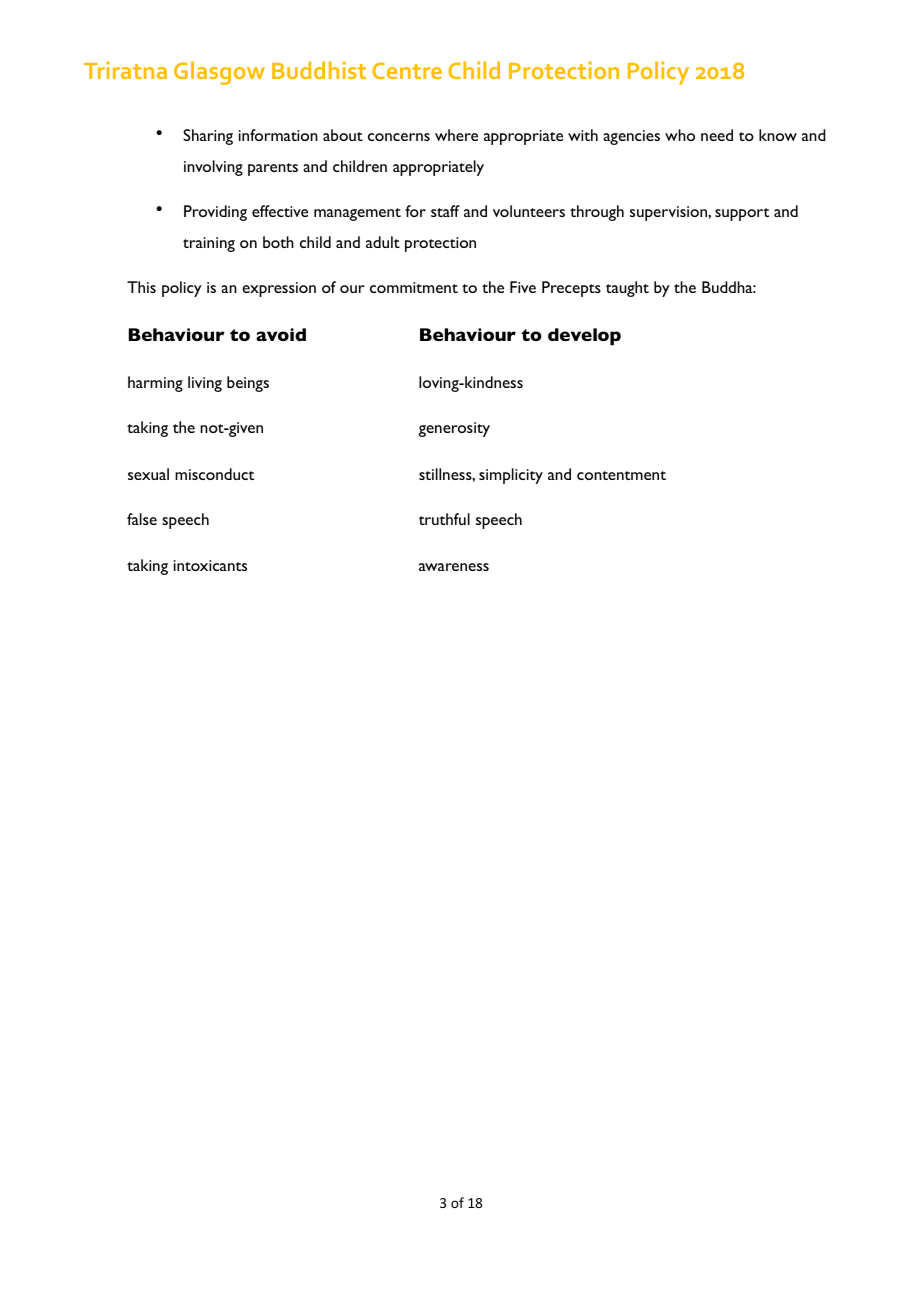 The width and height of the document is (924, 1308). Describe the element at coordinates (445, 211) in the document. I see `staff` at that location.
